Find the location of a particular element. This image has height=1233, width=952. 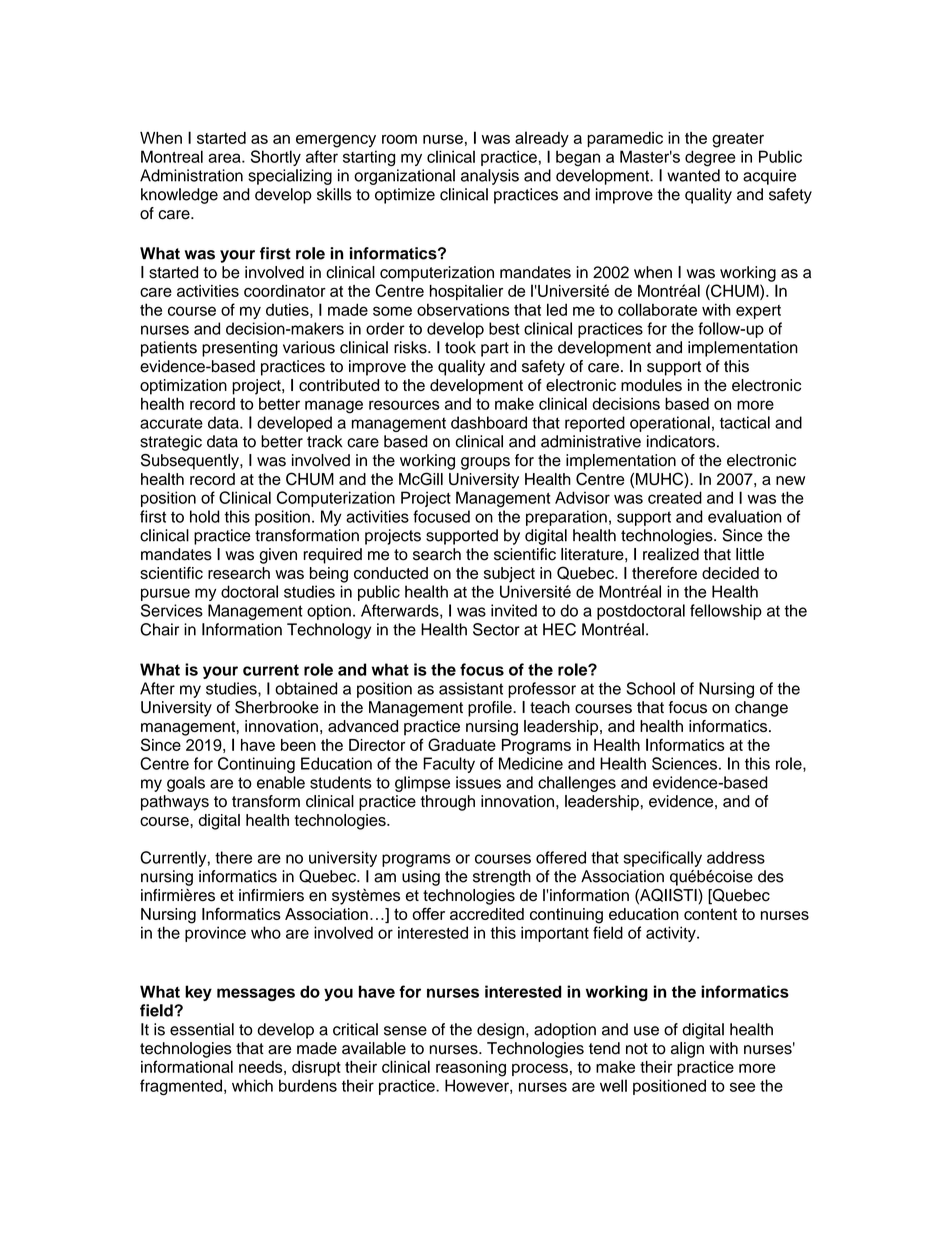

Sector is located at coordinates (496, 629).
